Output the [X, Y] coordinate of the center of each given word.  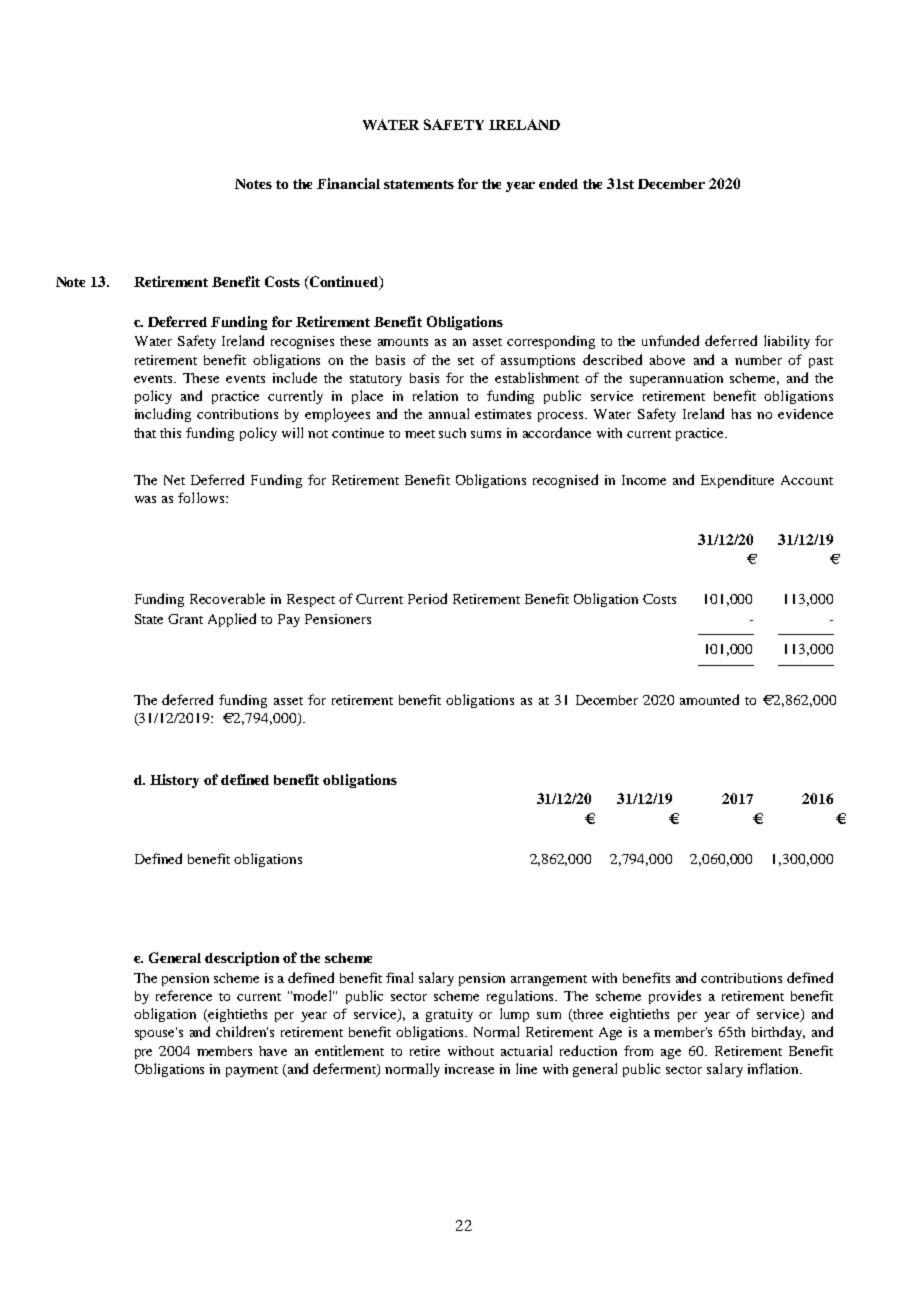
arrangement [549, 980]
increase [469, 1069]
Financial [348, 183]
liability [787, 342]
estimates [503, 414]
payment [252, 1071]
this [170, 433]
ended [558, 184]
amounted [709, 699]
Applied [232, 620]
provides [675, 997]
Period [427, 598]
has [741, 414]
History [174, 781]
